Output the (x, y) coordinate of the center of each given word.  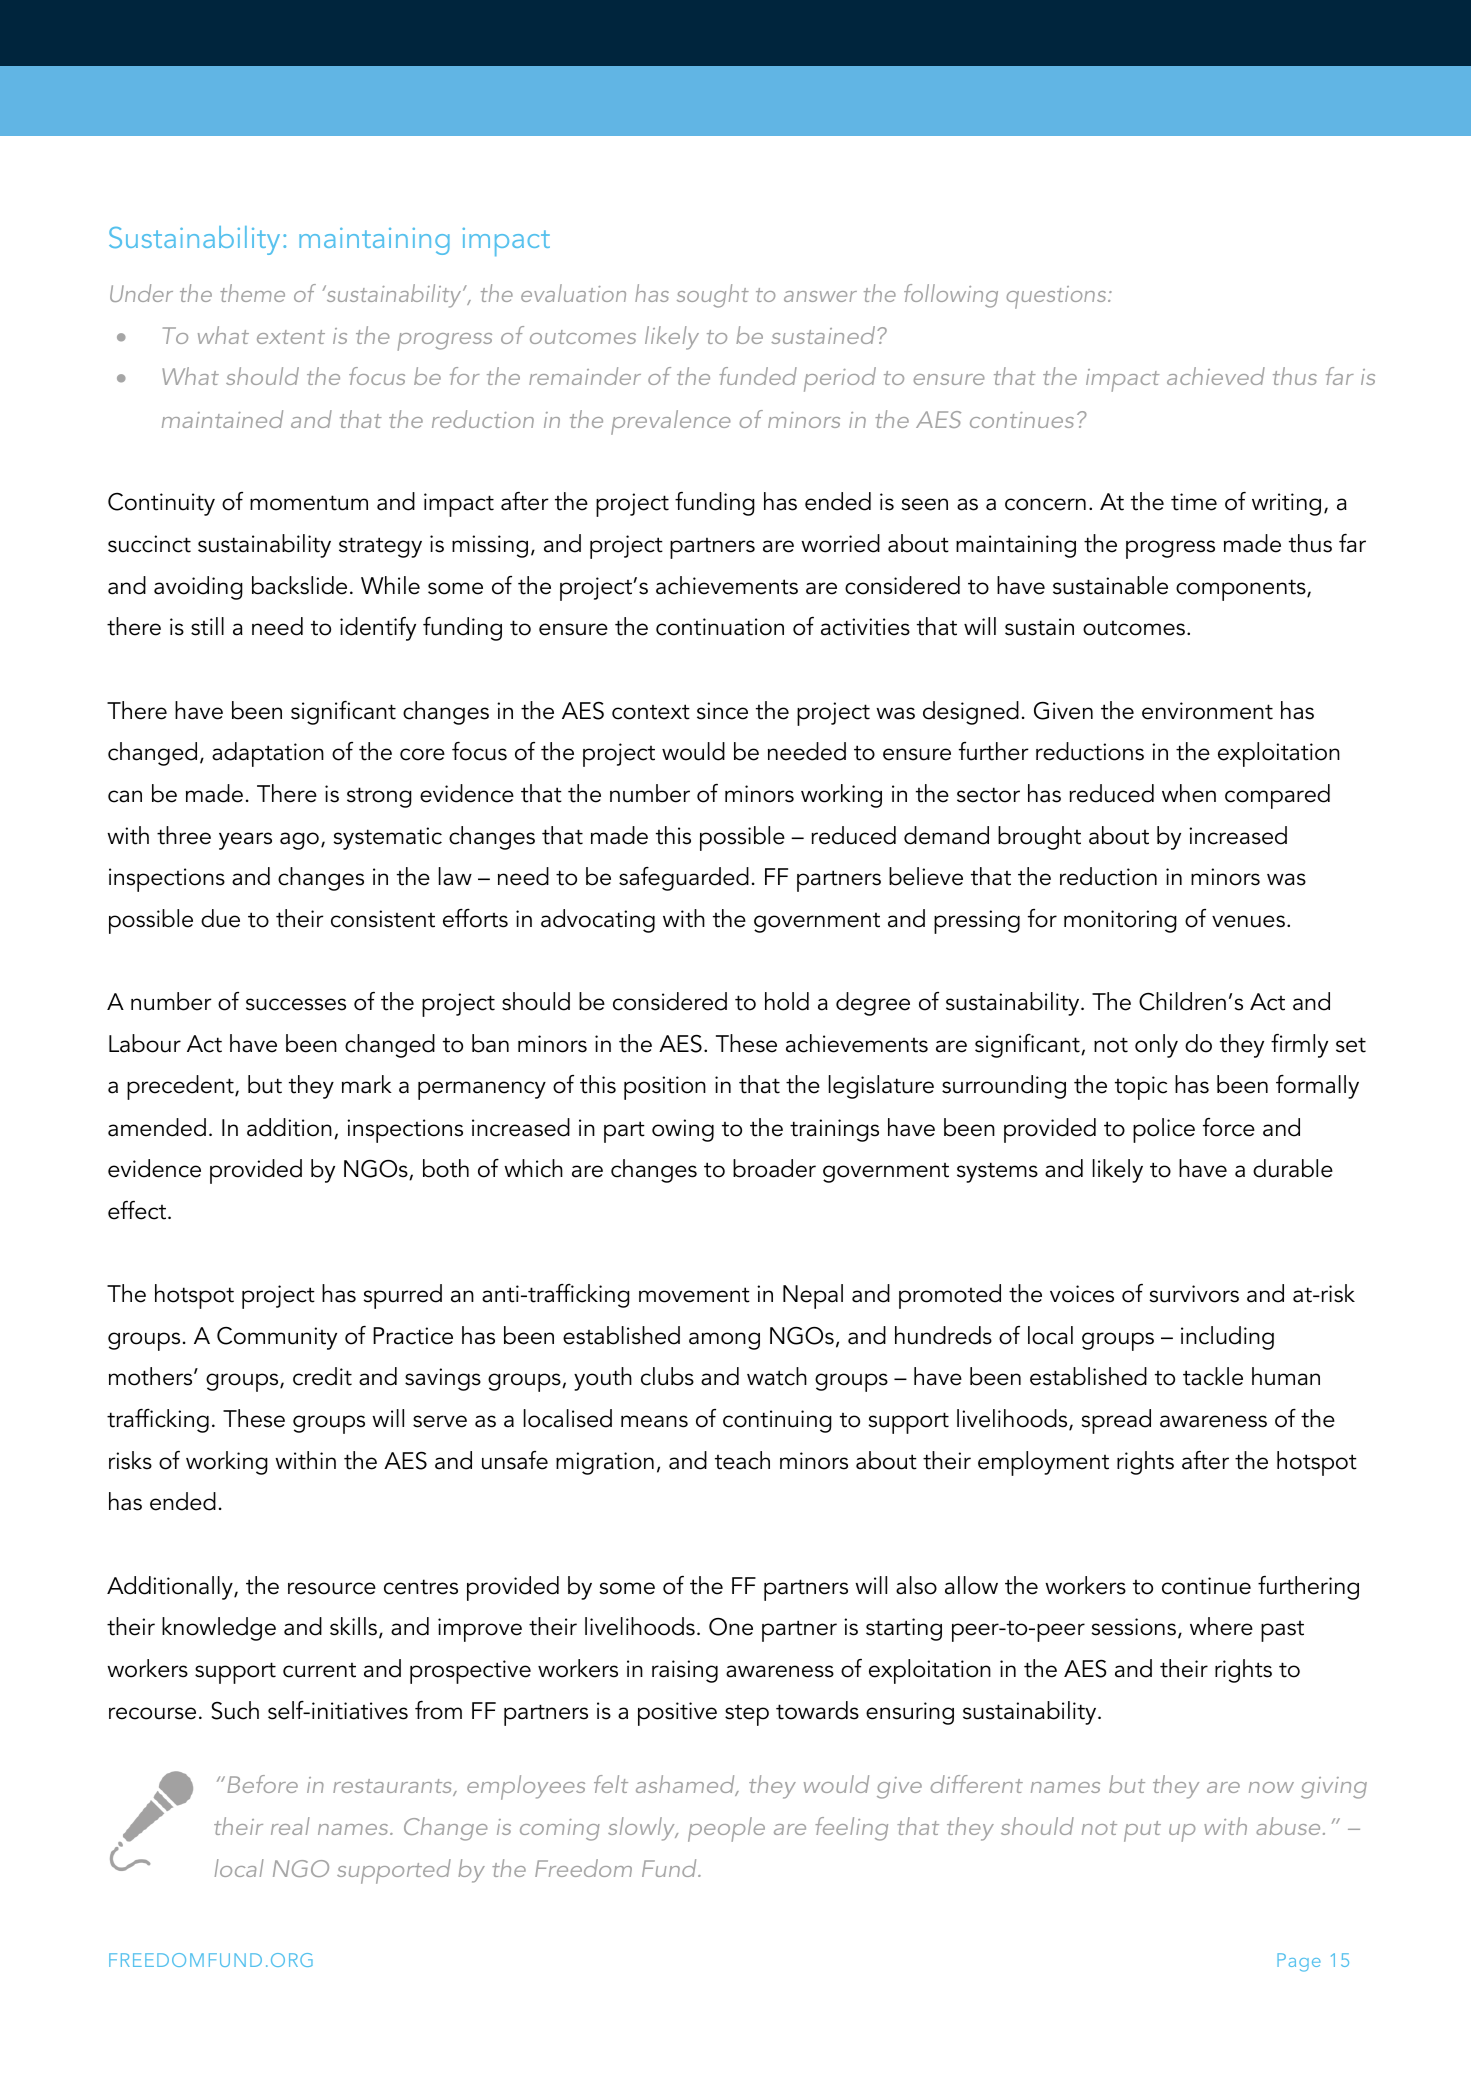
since (722, 711)
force (1229, 1127)
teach (742, 1460)
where (1221, 1626)
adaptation (268, 754)
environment (1207, 711)
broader (774, 1168)
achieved (1216, 376)
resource (332, 1588)
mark (367, 1084)
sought (713, 296)
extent (291, 337)
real (290, 1826)
